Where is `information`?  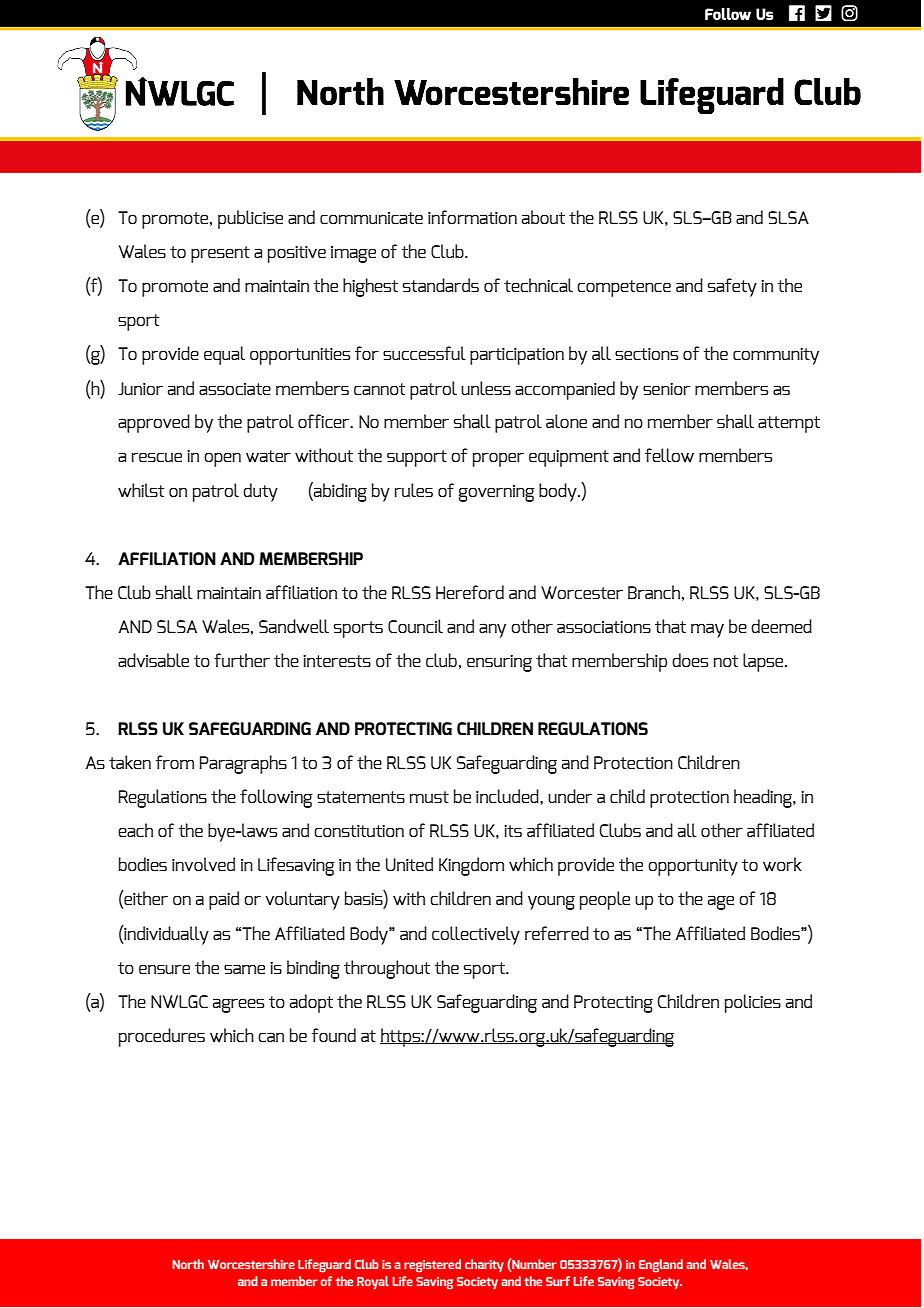 information is located at coordinates (472, 217).
